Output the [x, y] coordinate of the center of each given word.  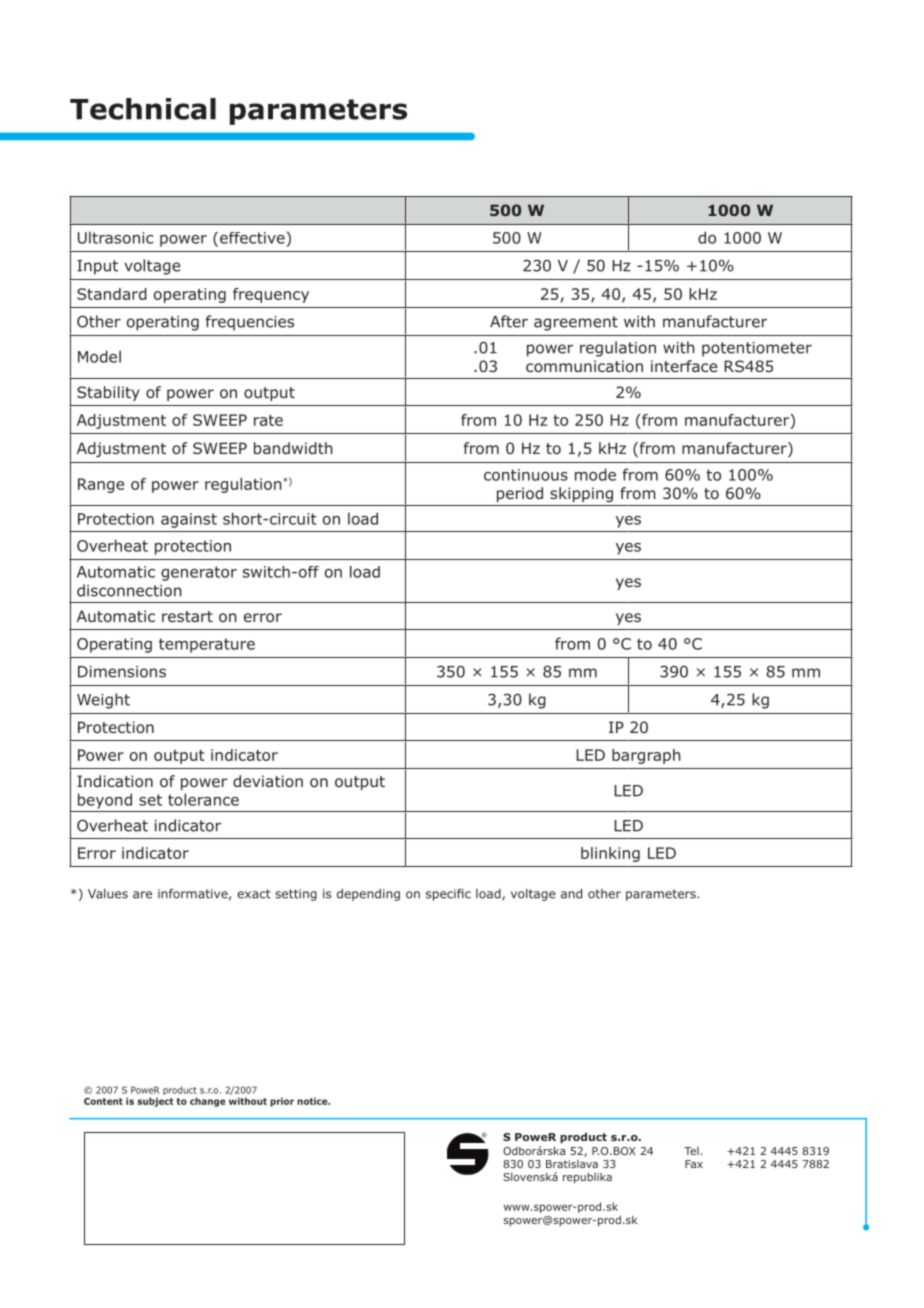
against [189, 520]
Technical [143, 109]
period [520, 494]
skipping [581, 494]
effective [252, 238]
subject [155, 1102]
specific [448, 894]
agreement [576, 323]
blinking [610, 854]
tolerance [203, 799]
